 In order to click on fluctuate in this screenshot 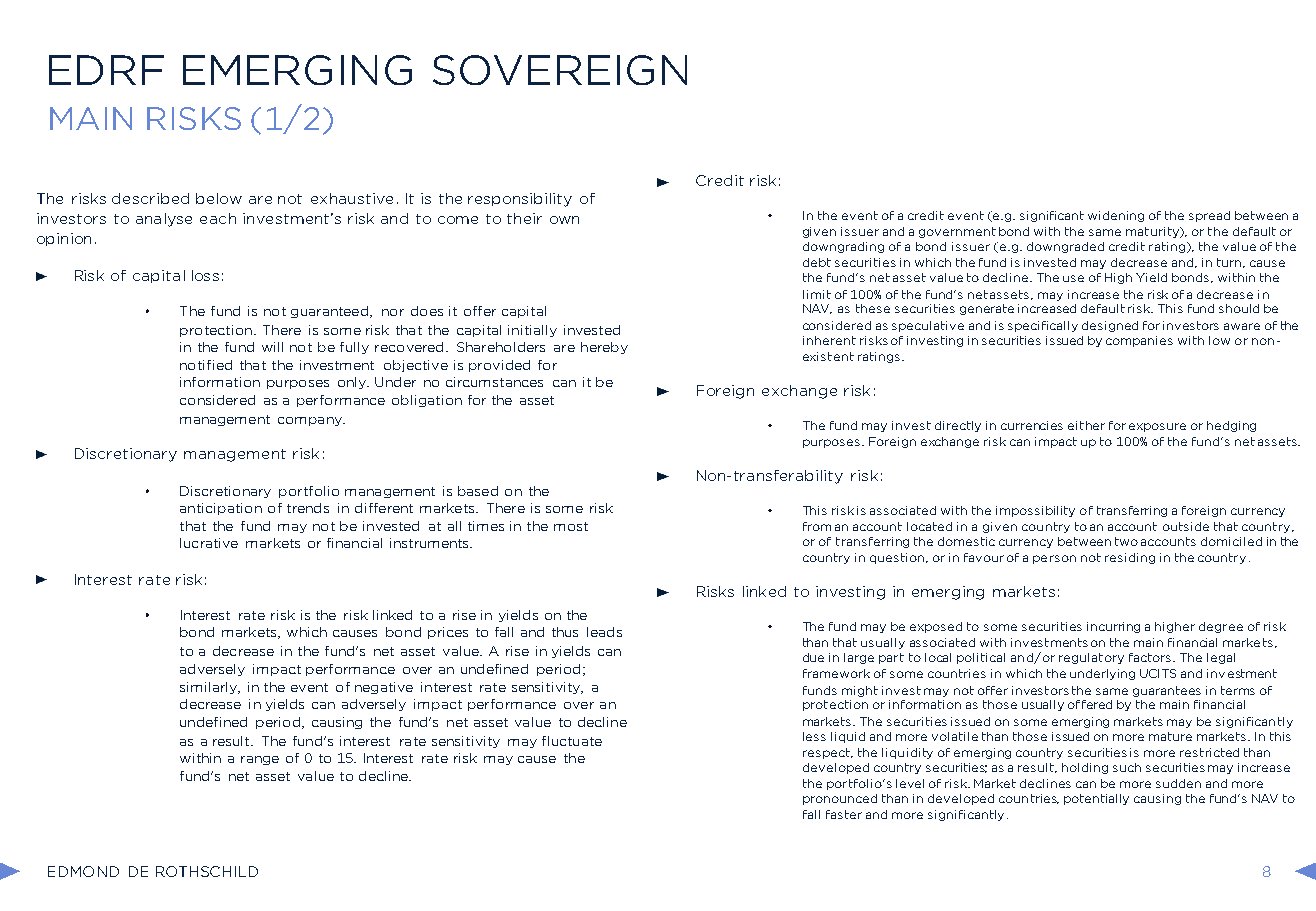, I will do `click(572, 741)`.
